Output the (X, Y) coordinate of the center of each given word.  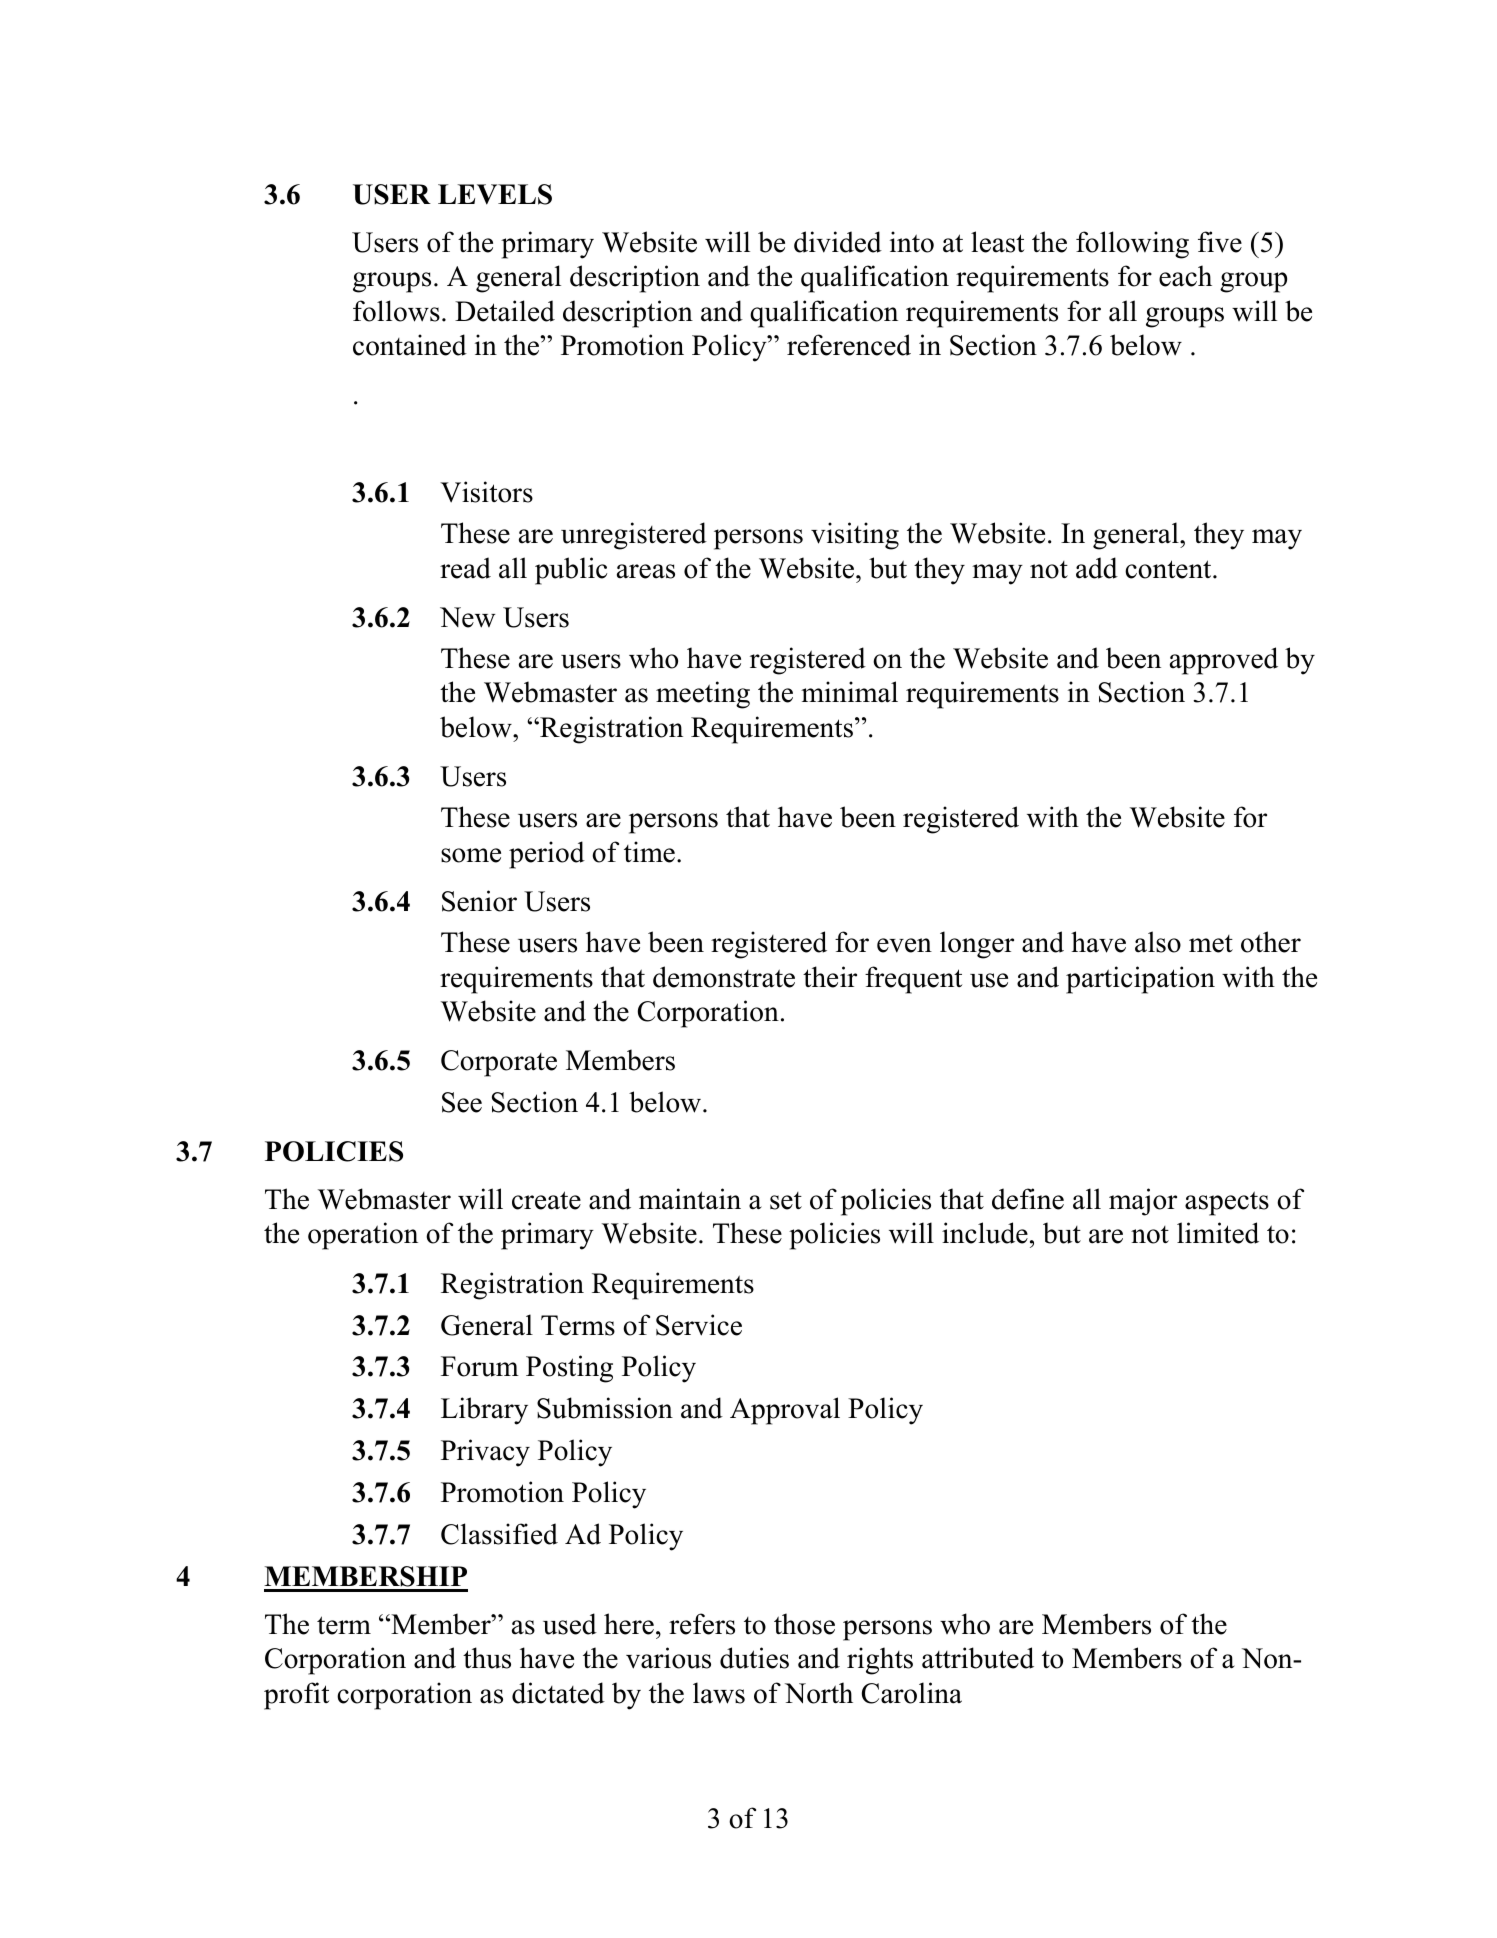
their (830, 977)
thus (487, 1658)
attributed (978, 1658)
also (1158, 942)
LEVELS (495, 194)
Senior (479, 901)
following (1132, 245)
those (804, 1624)
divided (838, 242)
